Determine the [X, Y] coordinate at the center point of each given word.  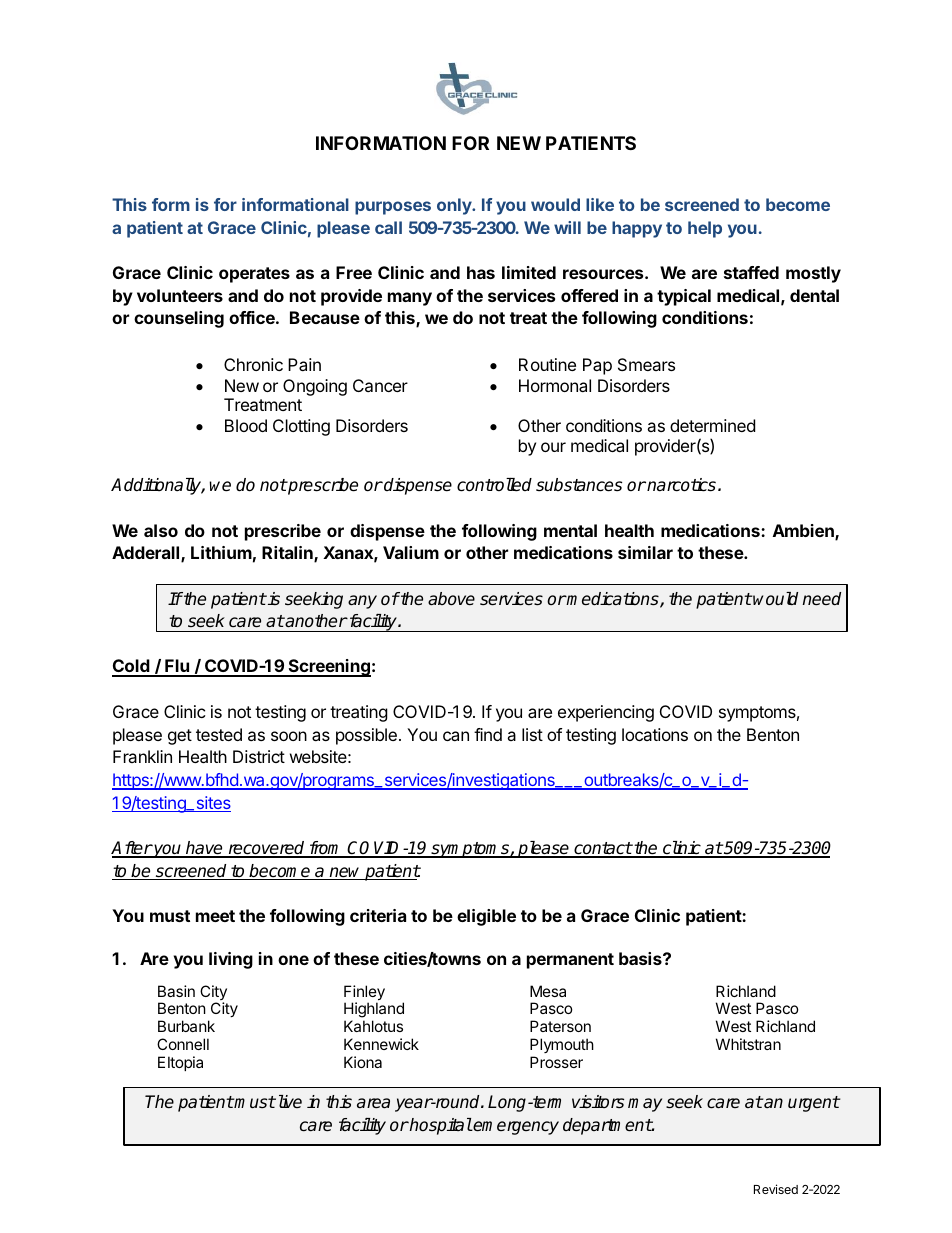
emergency [515, 1128]
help [705, 229]
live [288, 1101]
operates [254, 275]
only [455, 206]
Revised [776, 1189]
